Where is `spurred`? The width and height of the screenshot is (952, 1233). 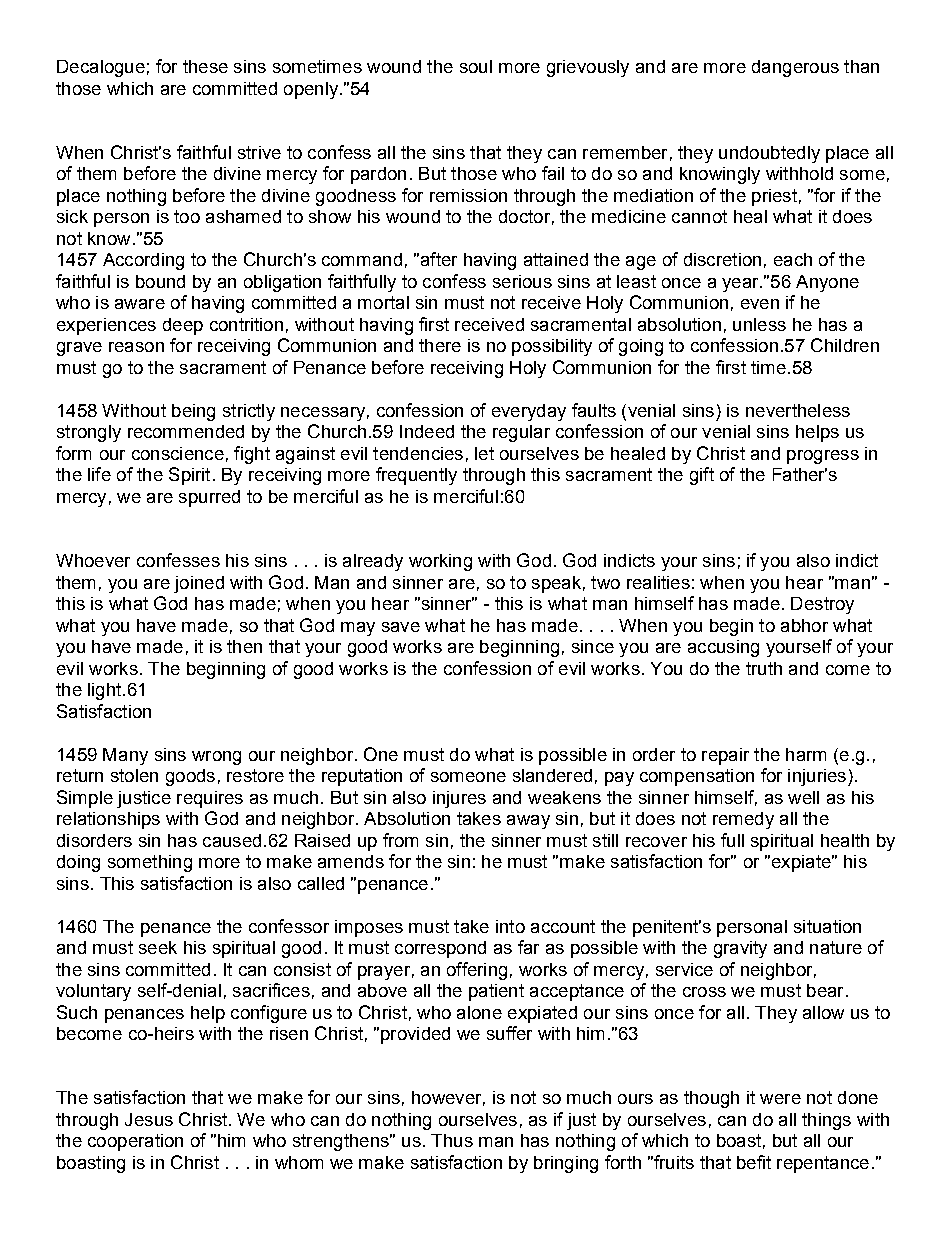
spurred is located at coordinates (209, 498).
